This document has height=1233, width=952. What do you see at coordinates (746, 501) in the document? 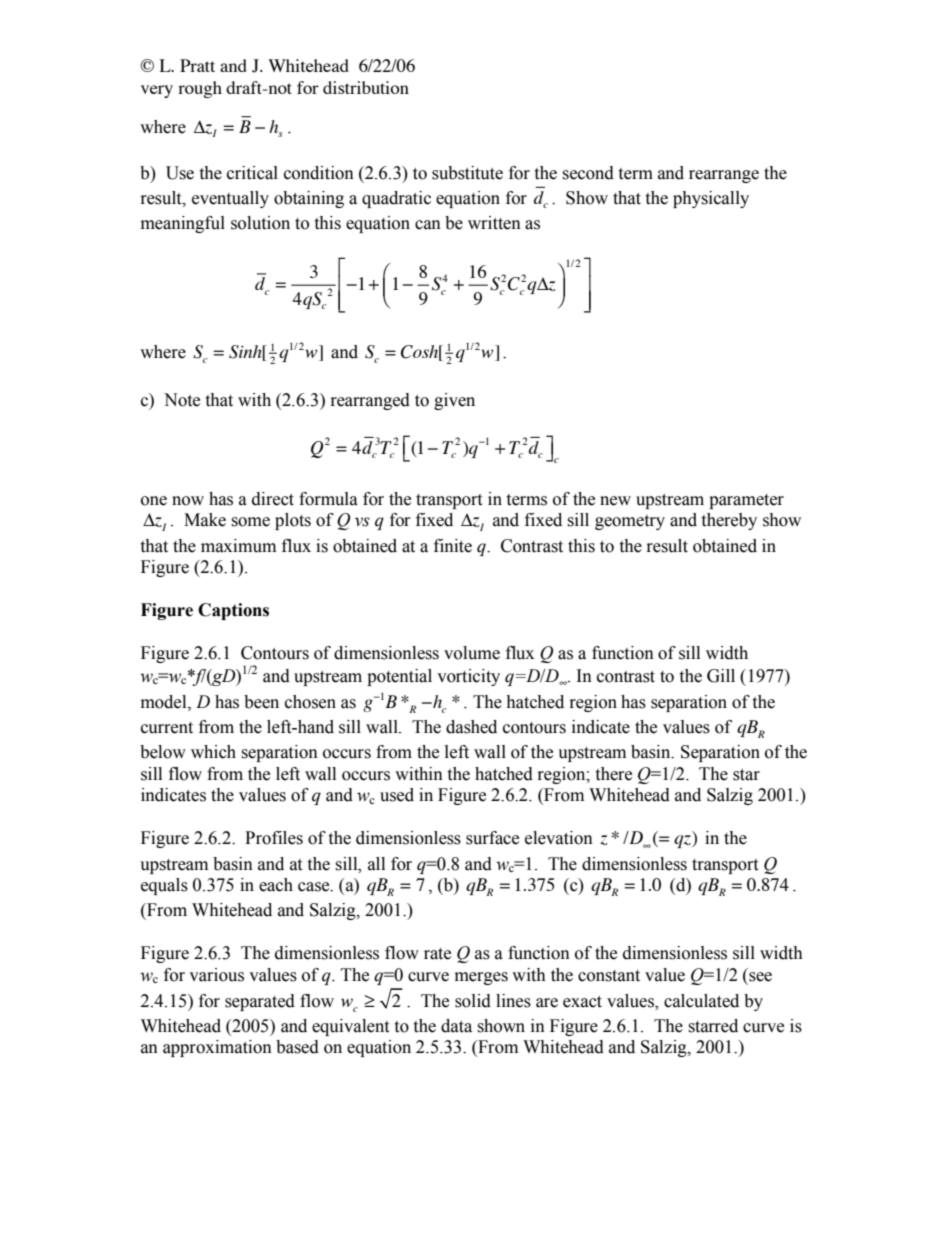
I see `parameter` at bounding box center [746, 501].
